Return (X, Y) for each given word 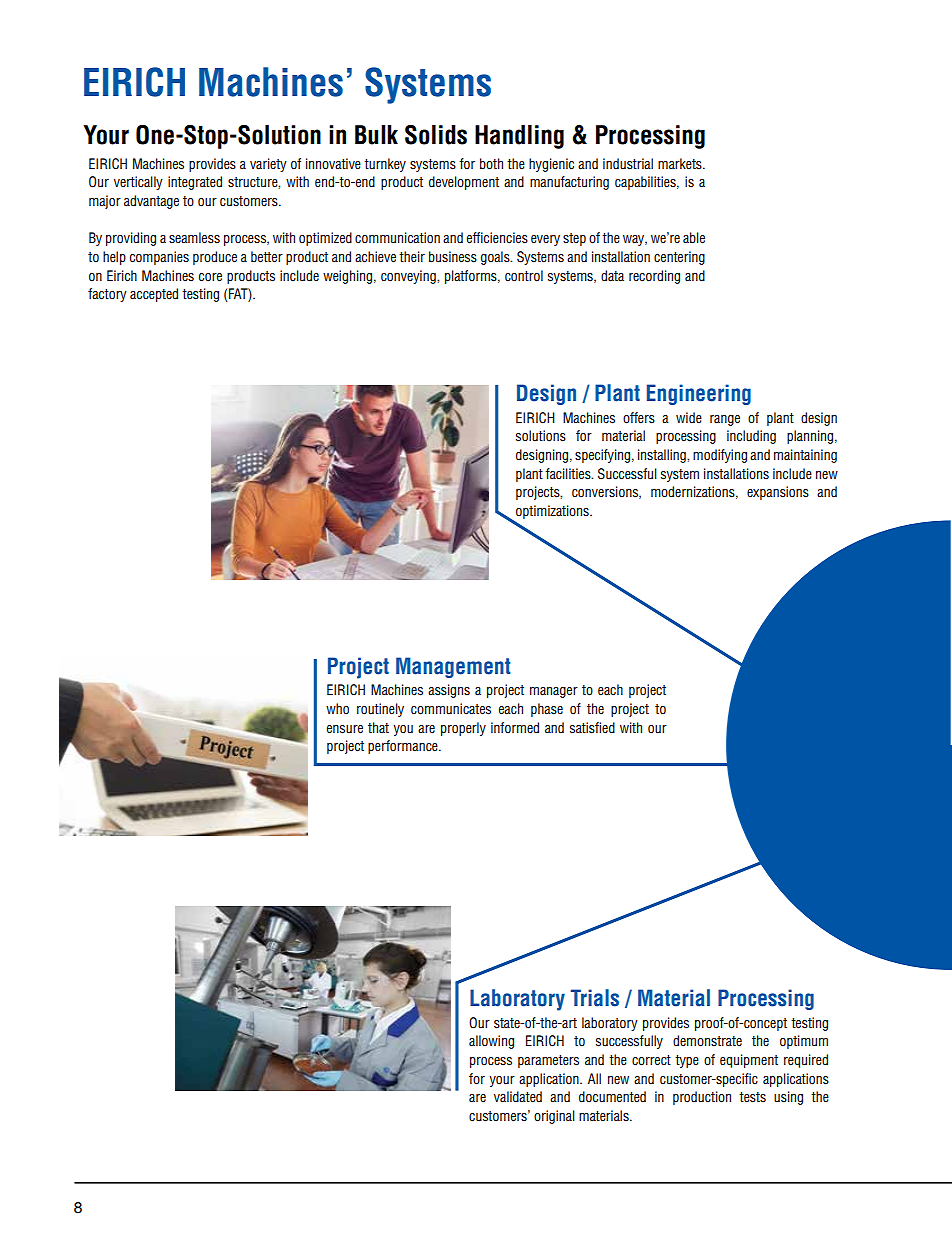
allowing (491, 1042)
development (464, 183)
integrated (195, 183)
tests (752, 1097)
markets (681, 164)
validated (518, 1097)
